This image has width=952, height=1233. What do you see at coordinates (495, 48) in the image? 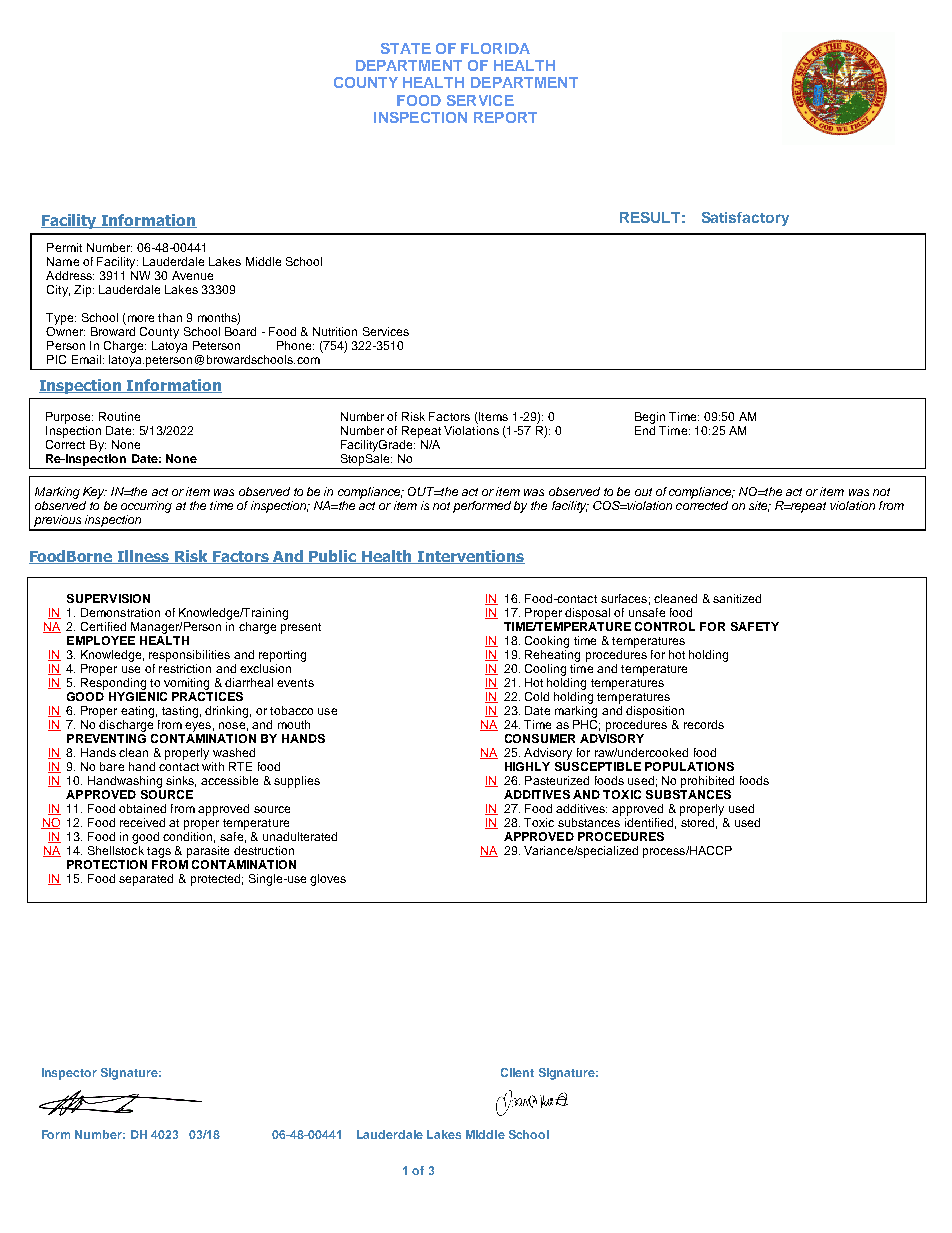
I see `FLORIDA` at bounding box center [495, 48].
